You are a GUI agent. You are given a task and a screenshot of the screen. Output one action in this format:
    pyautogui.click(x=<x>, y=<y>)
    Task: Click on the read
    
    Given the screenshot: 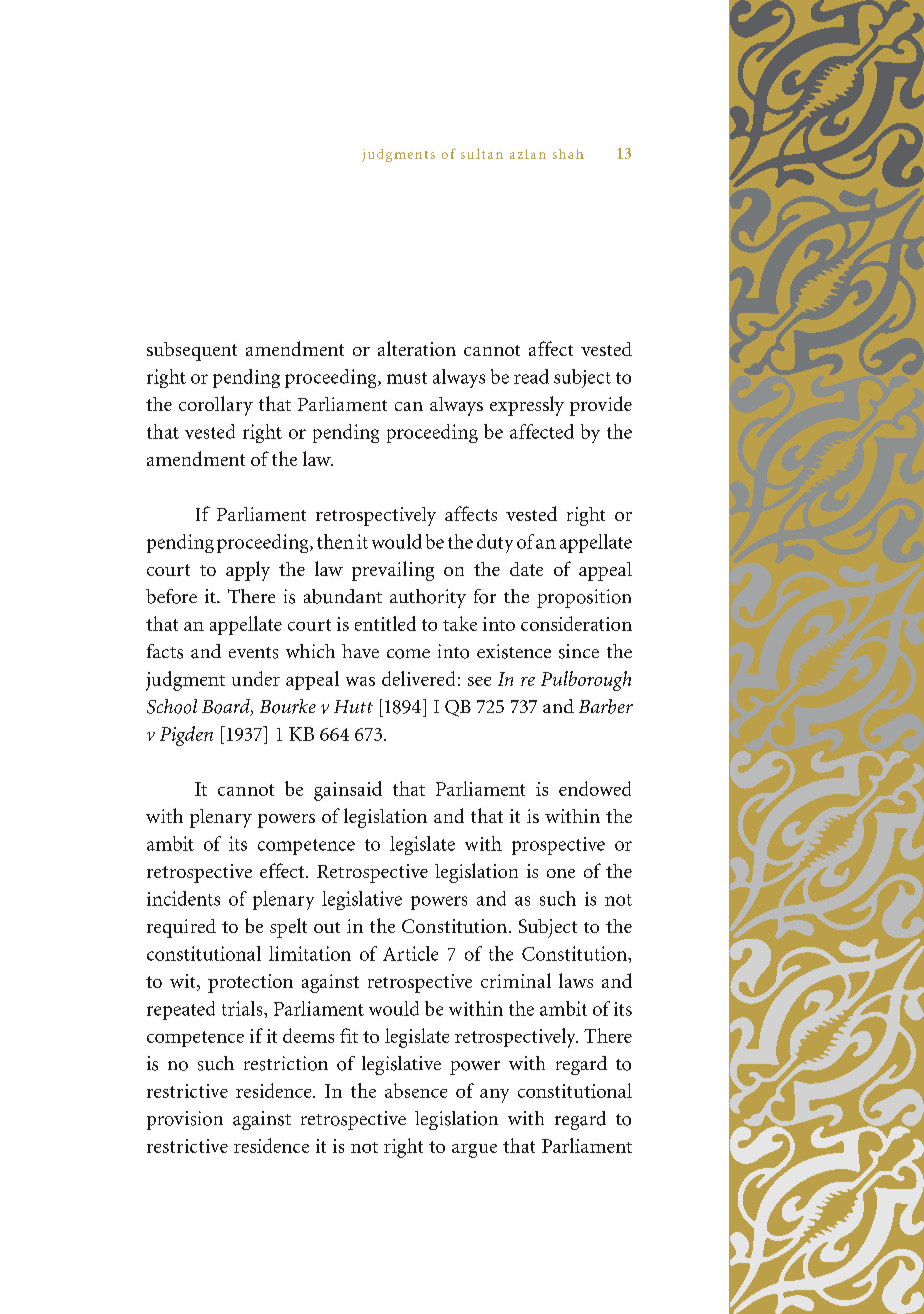 What is the action you would take?
    pyautogui.click(x=531, y=376)
